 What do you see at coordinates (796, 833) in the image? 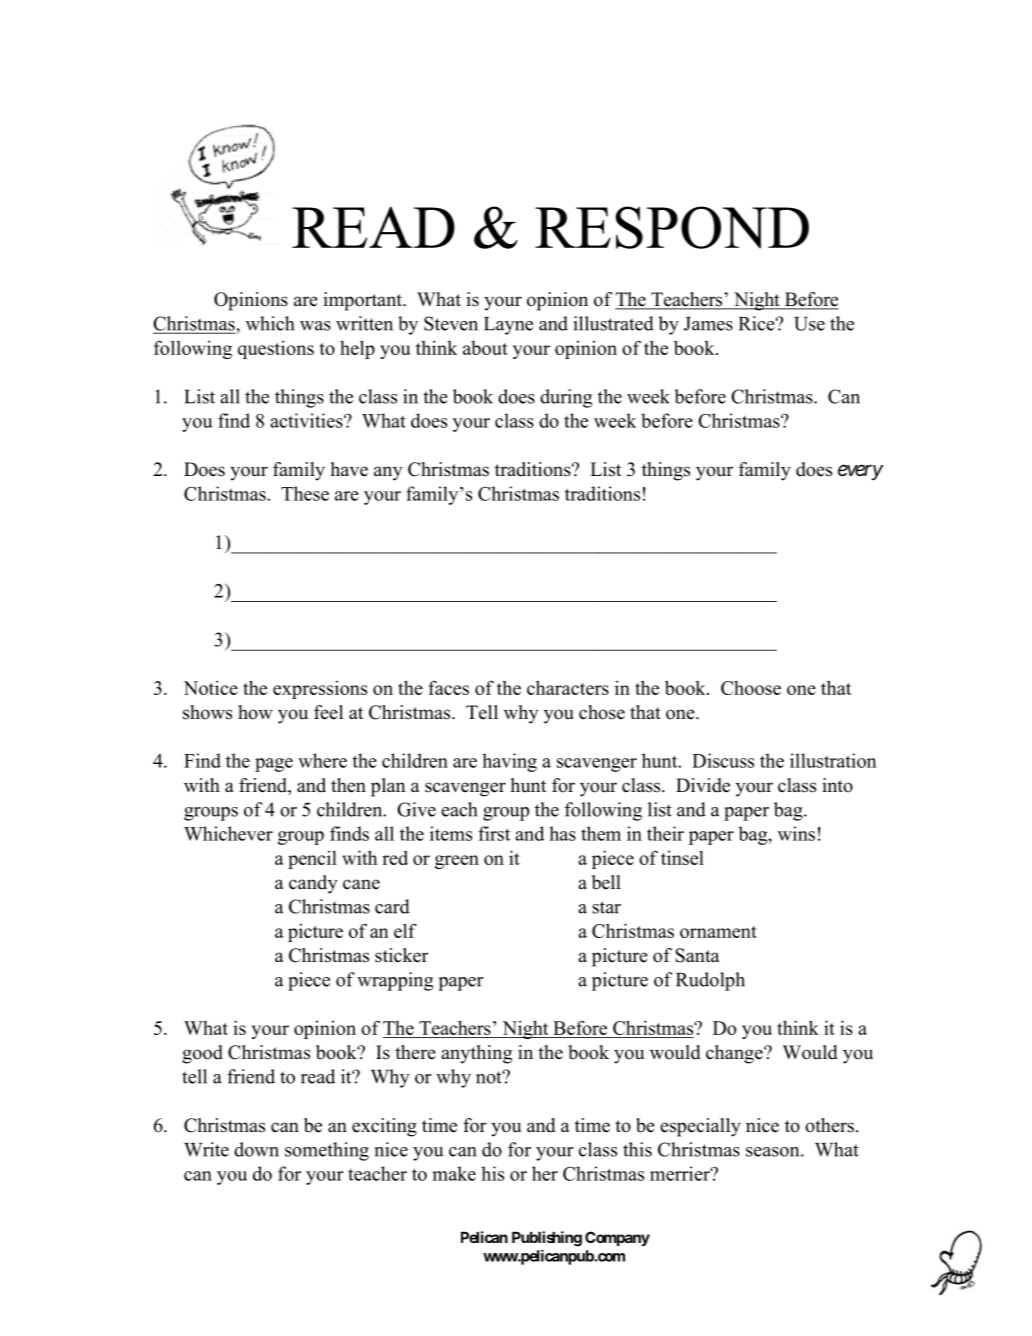
I see `wins` at bounding box center [796, 833].
